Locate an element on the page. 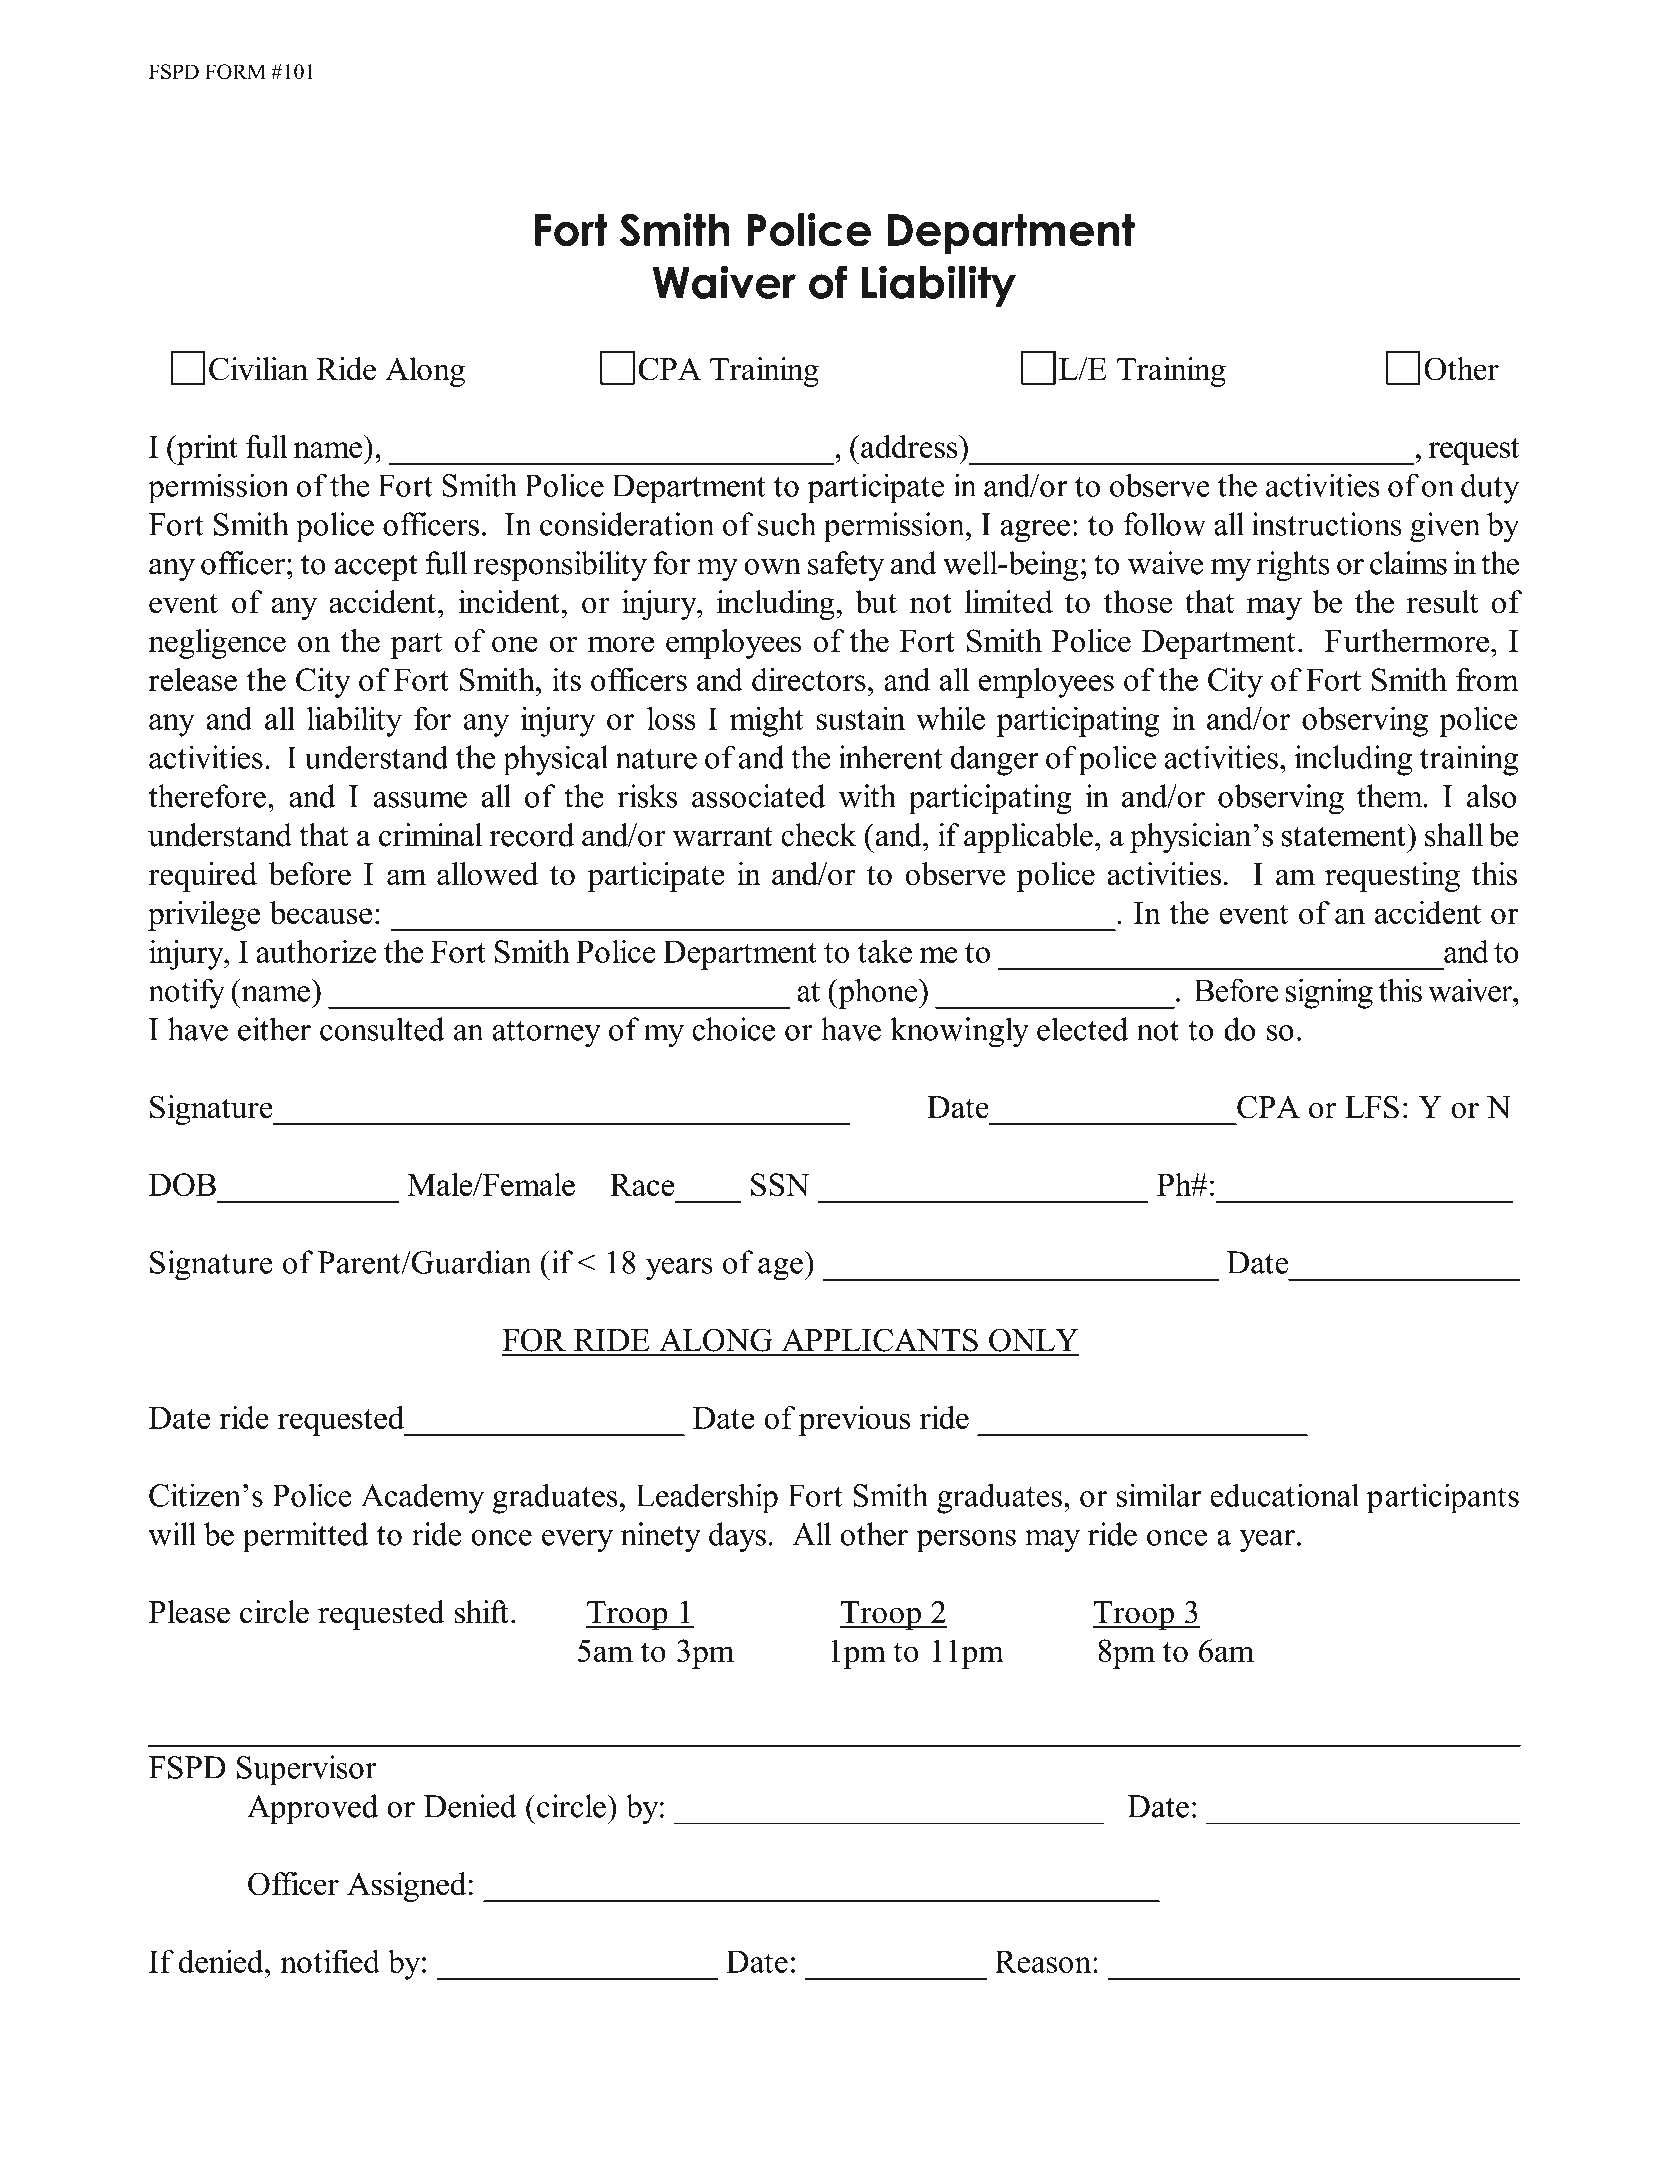  duty is located at coordinates (1490, 488).
